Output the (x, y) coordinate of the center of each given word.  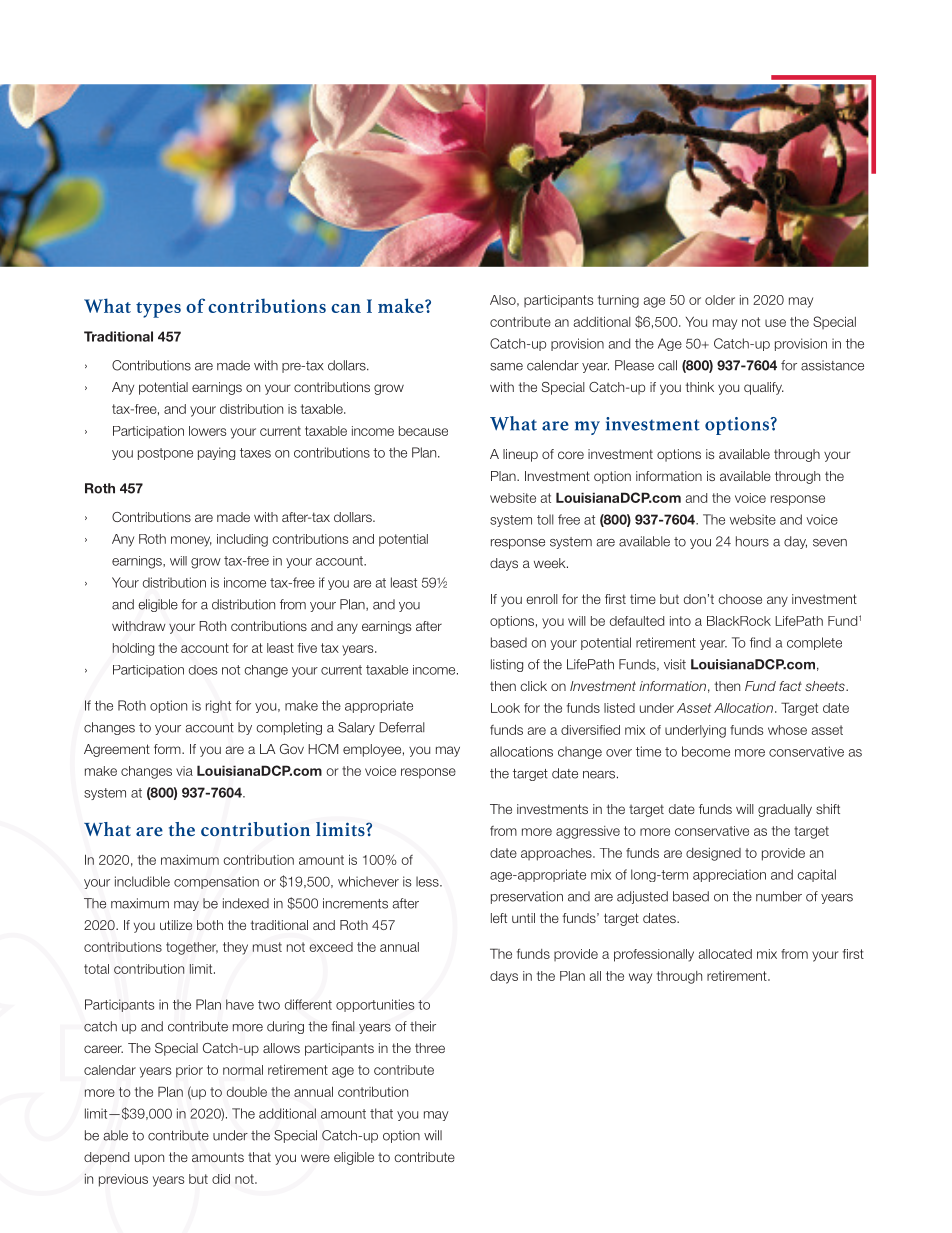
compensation (216, 882)
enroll (542, 599)
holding (133, 649)
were (315, 1158)
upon (149, 1159)
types (158, 310)
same (506, 367)
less (428, 881)
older (720, 300)
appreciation (729, 875)
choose (740, 599)
